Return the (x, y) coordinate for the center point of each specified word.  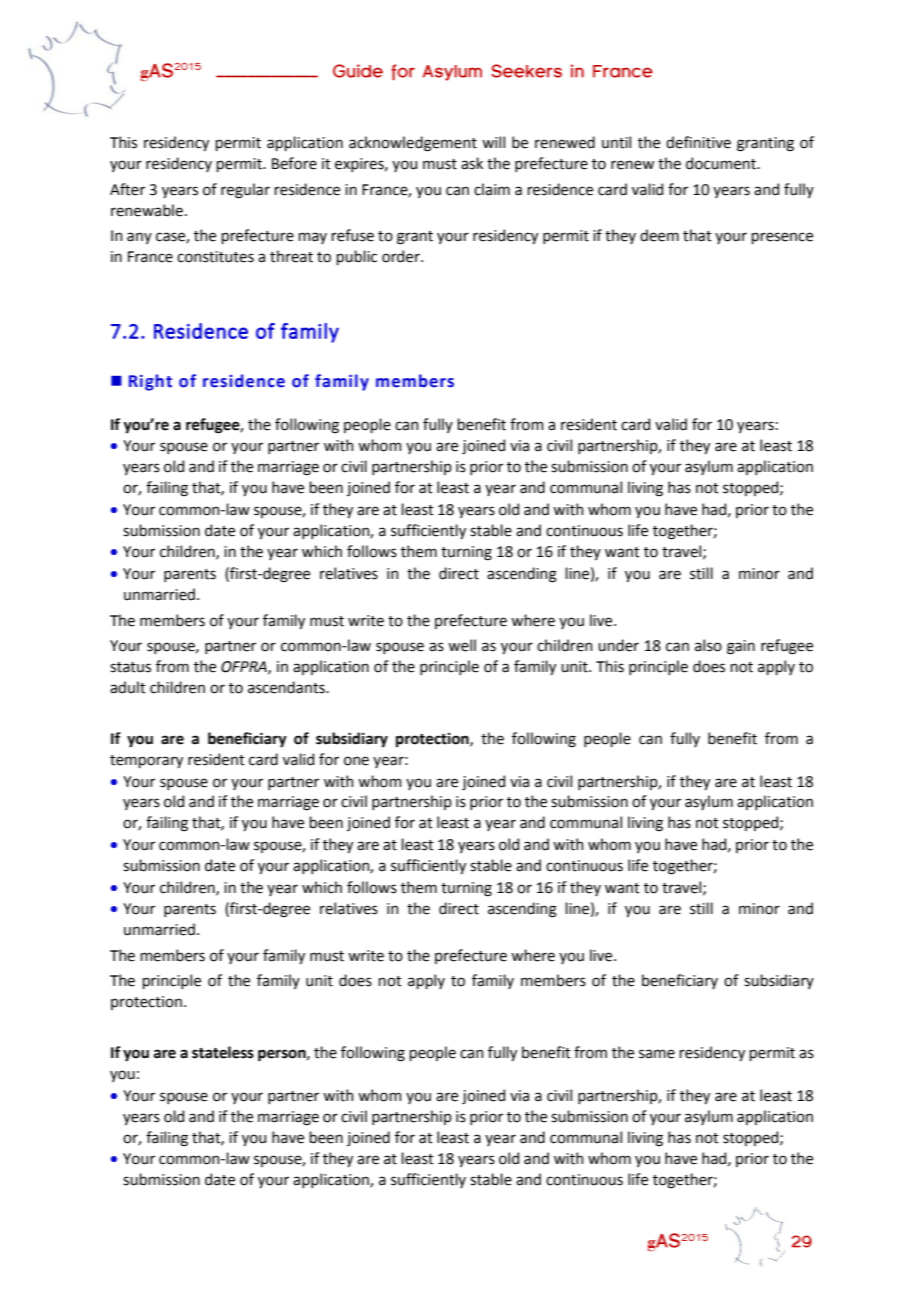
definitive (698, 142)
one (356, 761)
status (130, 667)
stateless (223, 1052)
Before (294, 163)
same (657, 1054)
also (708, 645)
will (493, 142)
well (462, 645)
